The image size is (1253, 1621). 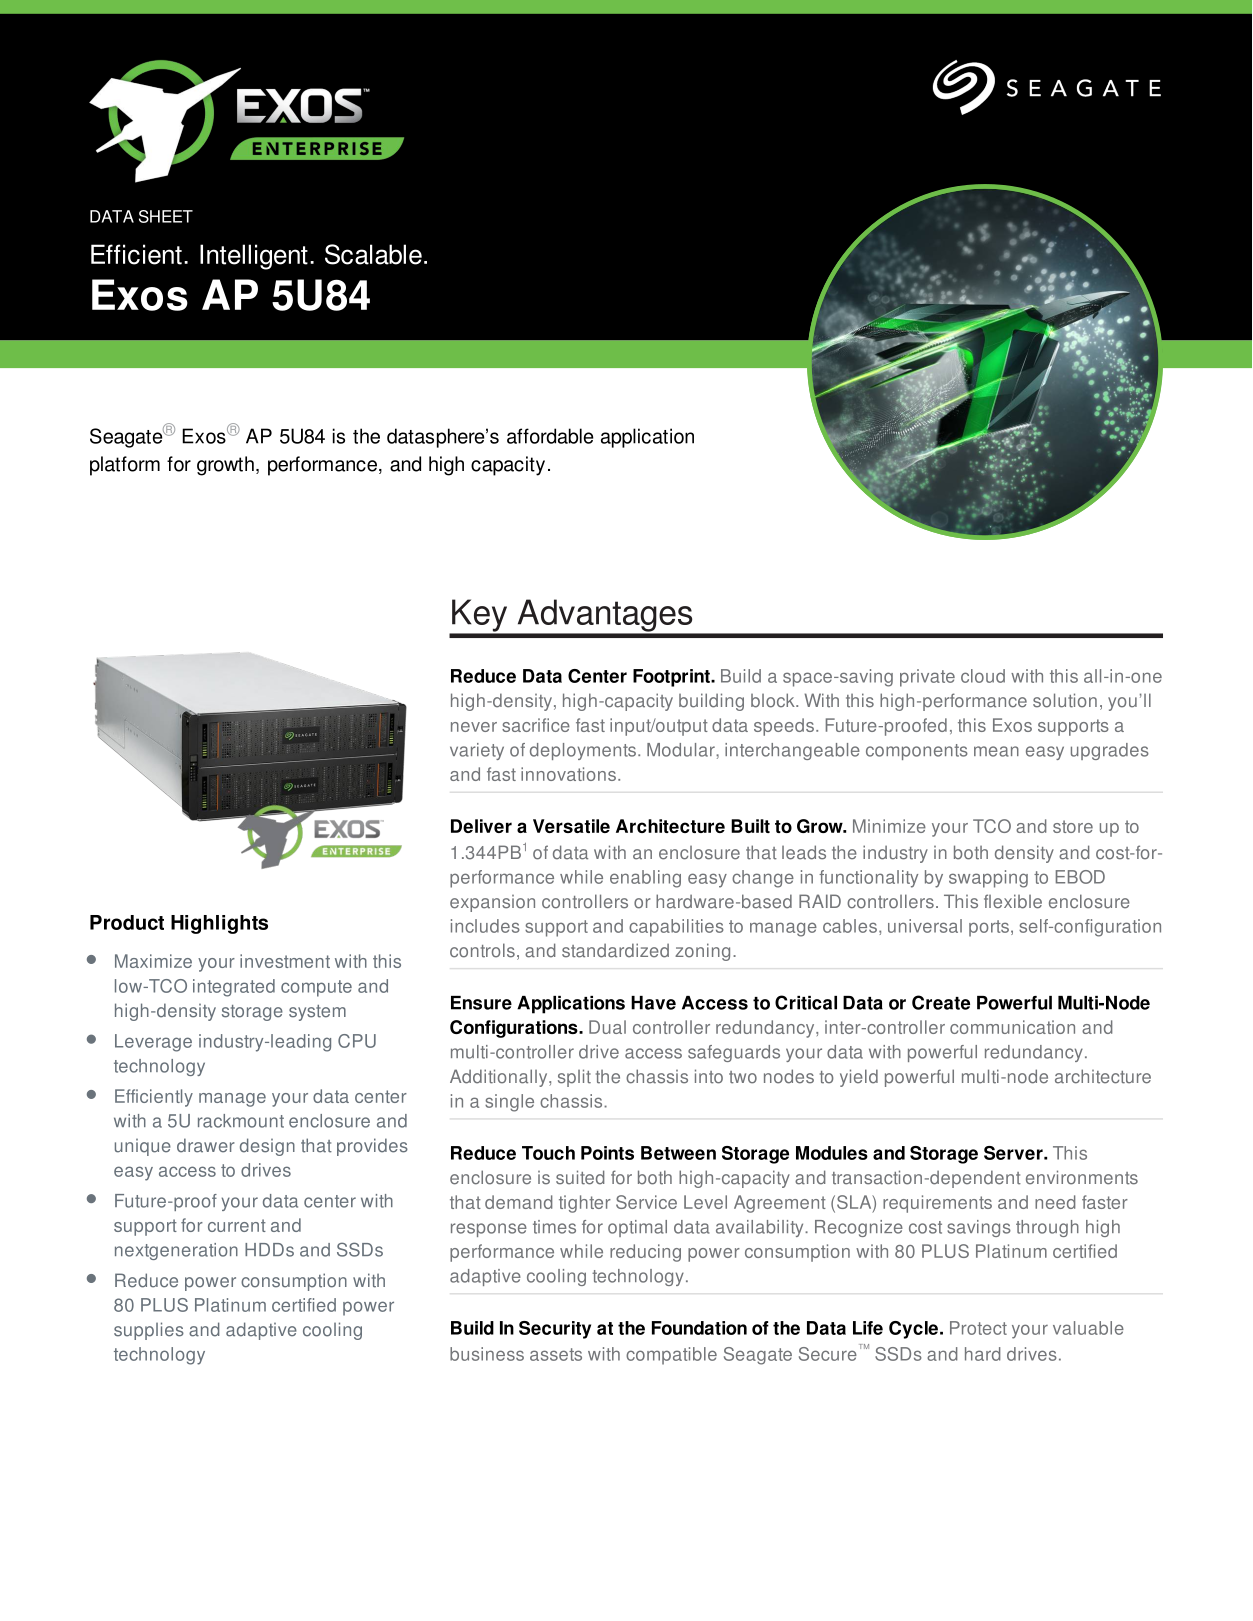 I want to click on Security, so click(x=555, y=1330).
